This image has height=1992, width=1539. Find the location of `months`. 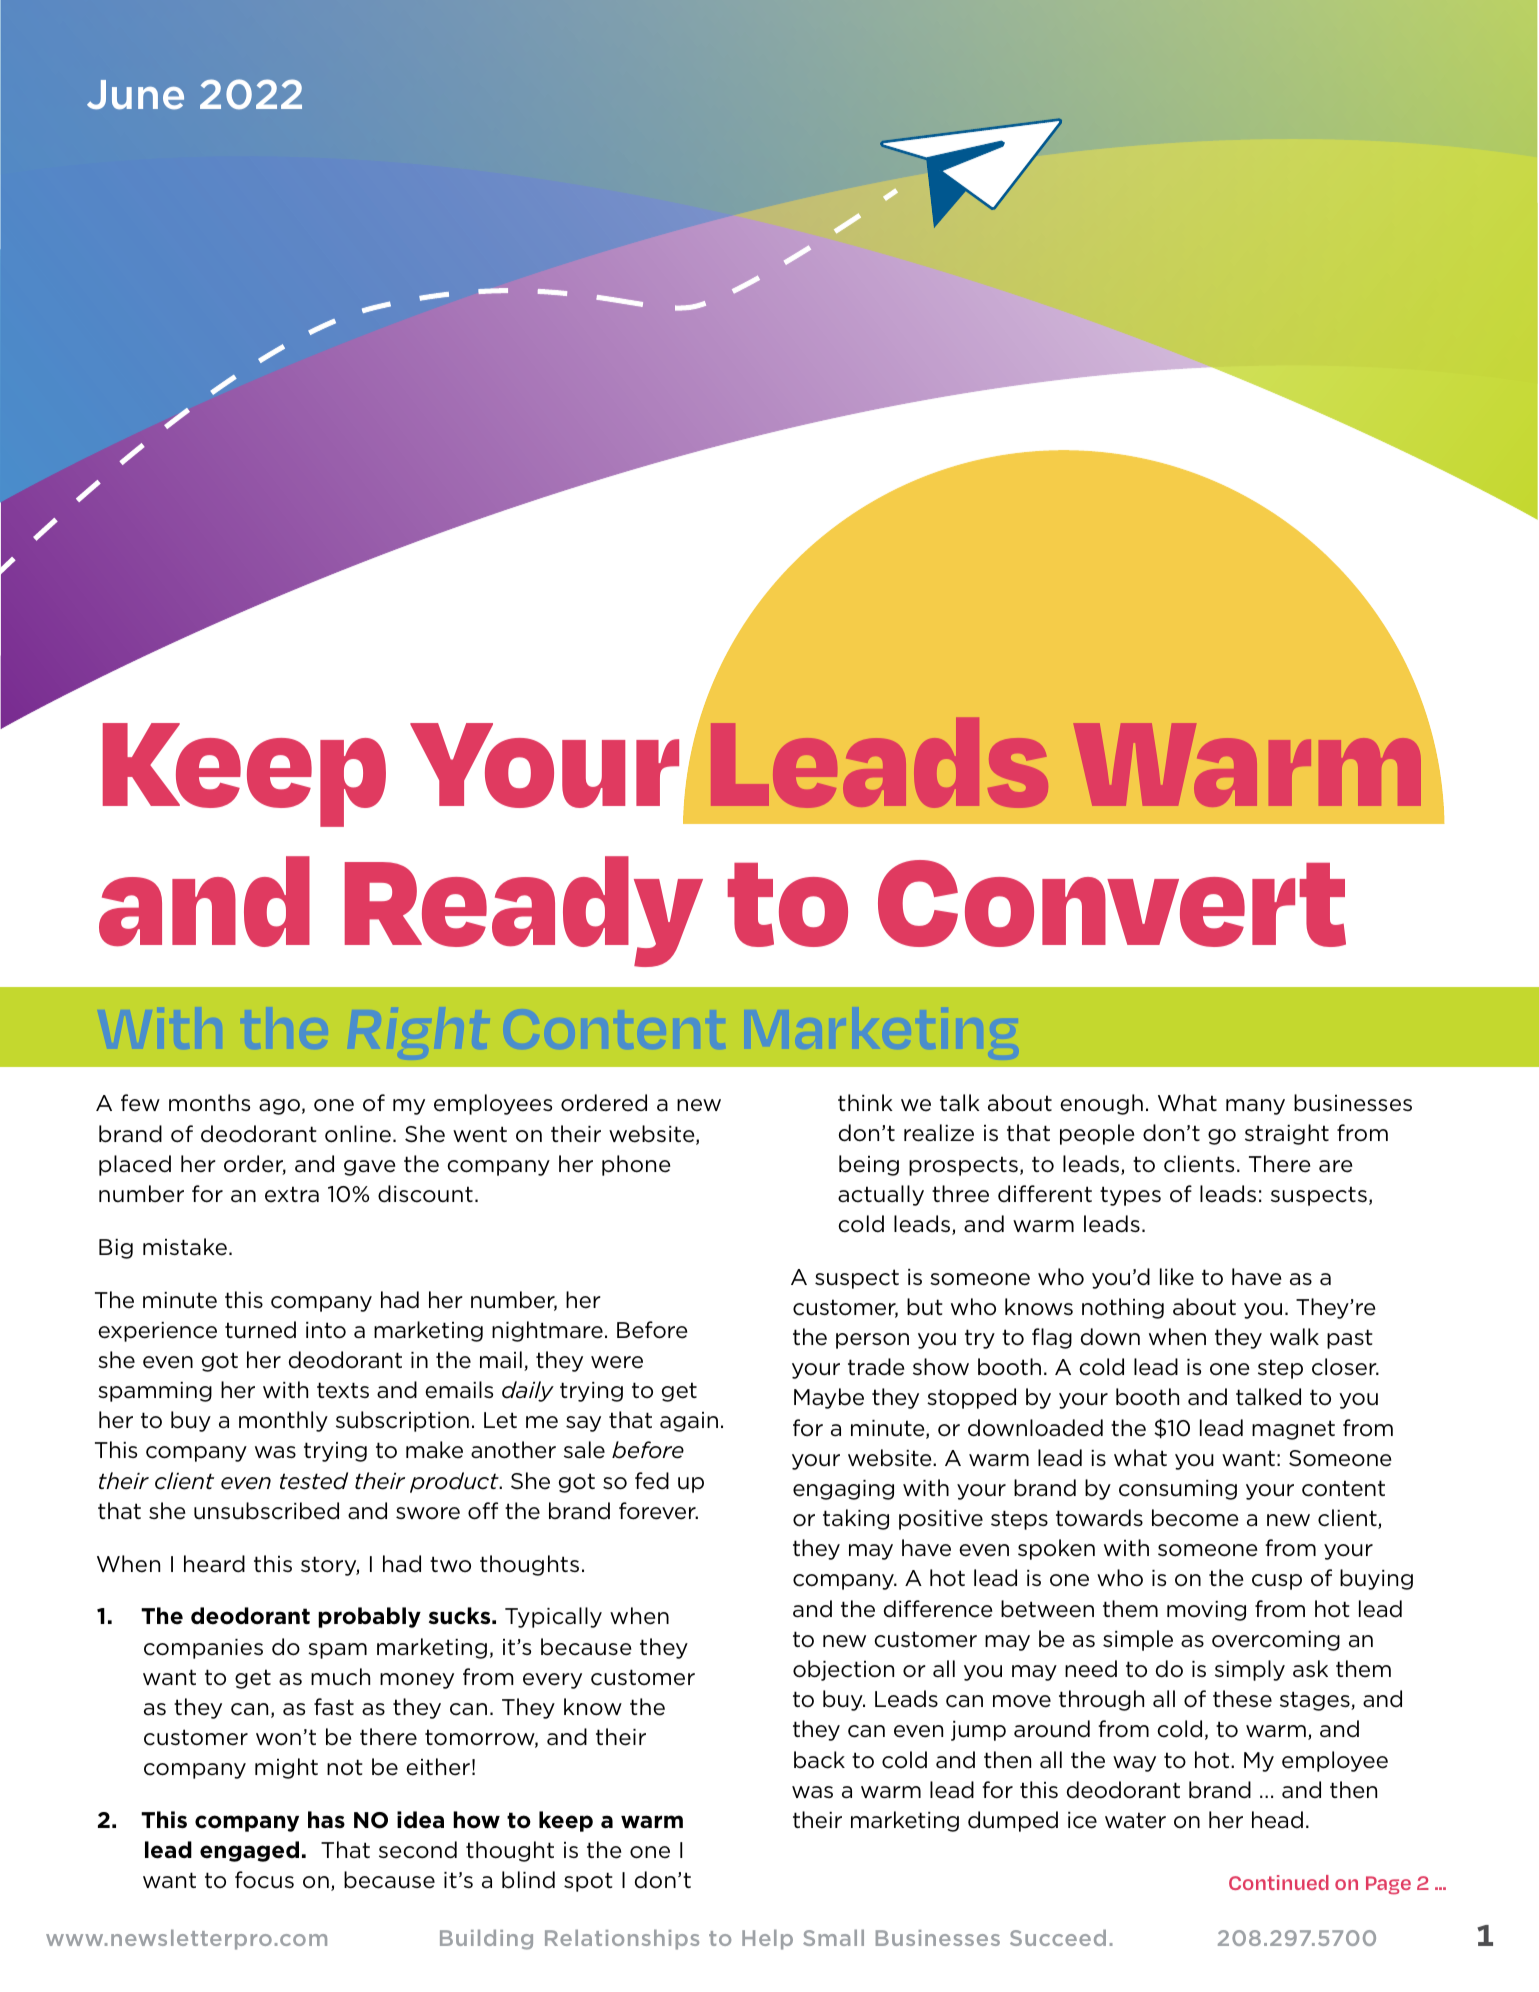

months is located at coordinates (209, 1102).
